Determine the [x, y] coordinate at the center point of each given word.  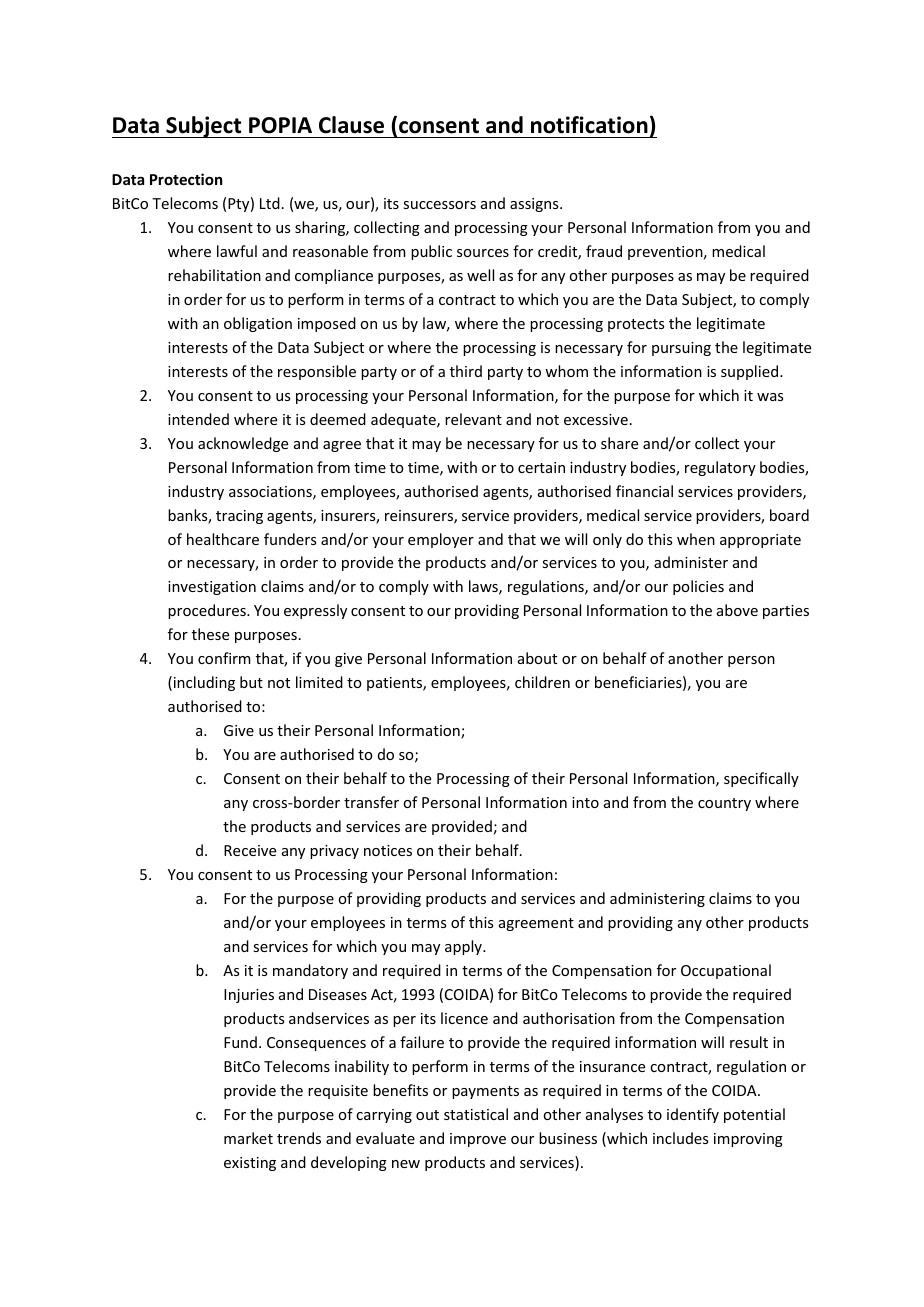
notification [589, 125]
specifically [761, 779]
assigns [535, 205]
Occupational [726, 971]
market [248, 1138]
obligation [258, 324]
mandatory [310, 971]
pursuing [681, 349]
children [542, 682]
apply [464, 947]
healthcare [223, 539]
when [696, 539]
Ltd [270, 203]
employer [441, 540]
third [466, 371]
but [251, 682]
